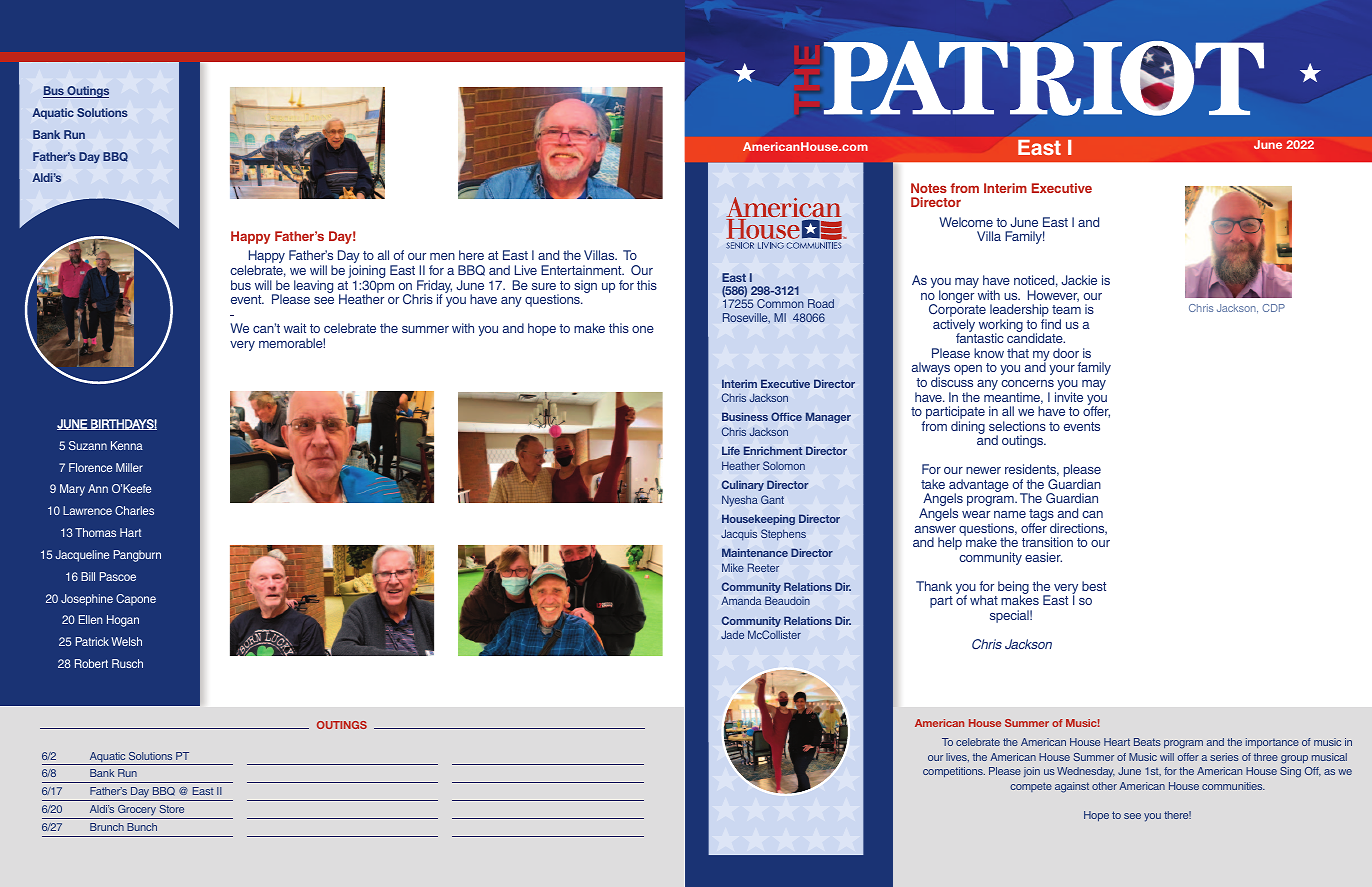 Image resolution: width=1372 pixels, height=887 pixels. Describe the element at coordinates (172, 809) in the screenshot. I see `Store` at that location.
